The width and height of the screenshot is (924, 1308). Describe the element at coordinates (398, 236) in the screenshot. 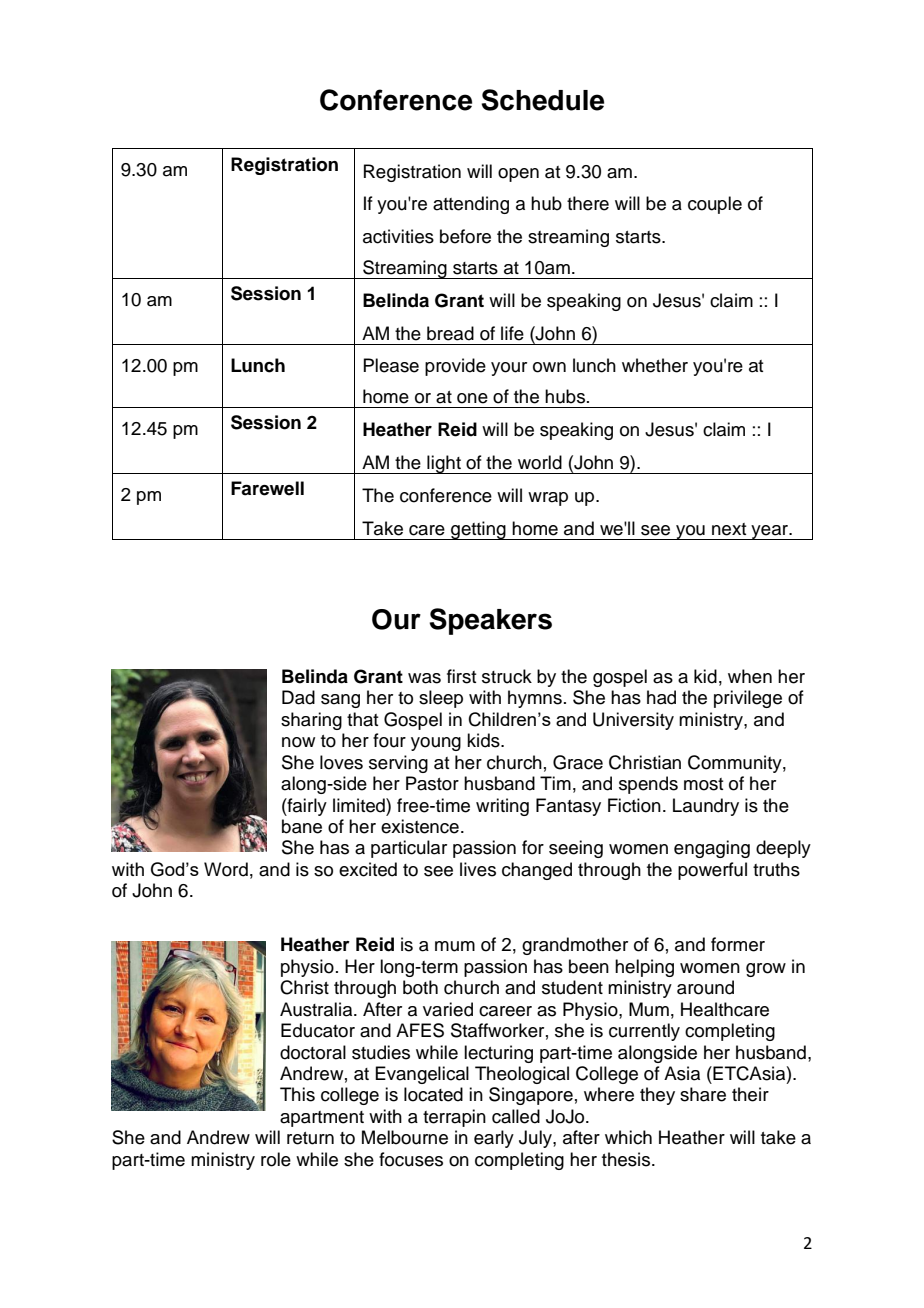

I see `activities` at that location.
